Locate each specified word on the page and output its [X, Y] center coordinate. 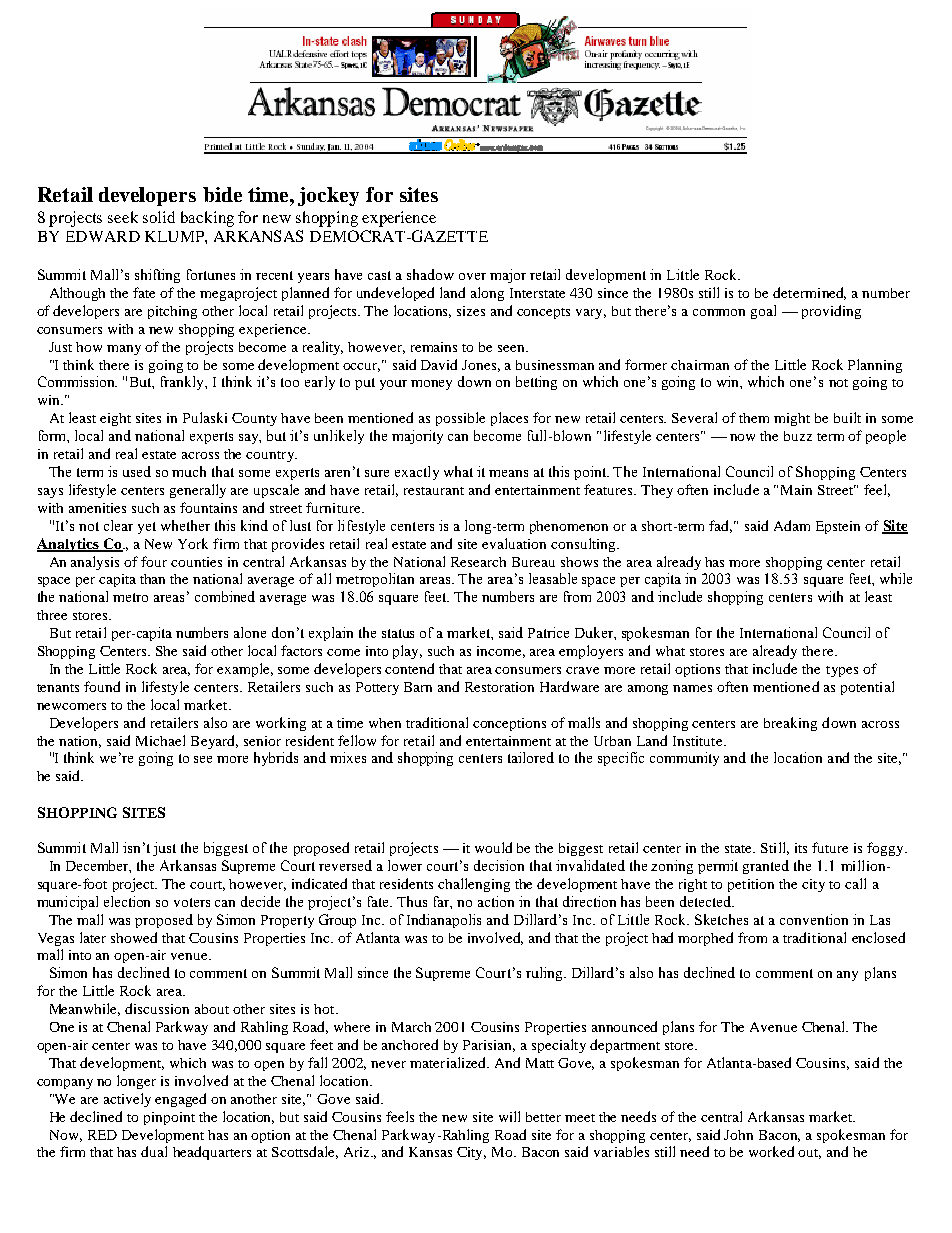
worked [771, 1151]
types [842, 671]
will [509, 1116]
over [472, 276]
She [166, 651]
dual [154, 1151]
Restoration [499, 687]
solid [159, 217]
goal [763, 312]
